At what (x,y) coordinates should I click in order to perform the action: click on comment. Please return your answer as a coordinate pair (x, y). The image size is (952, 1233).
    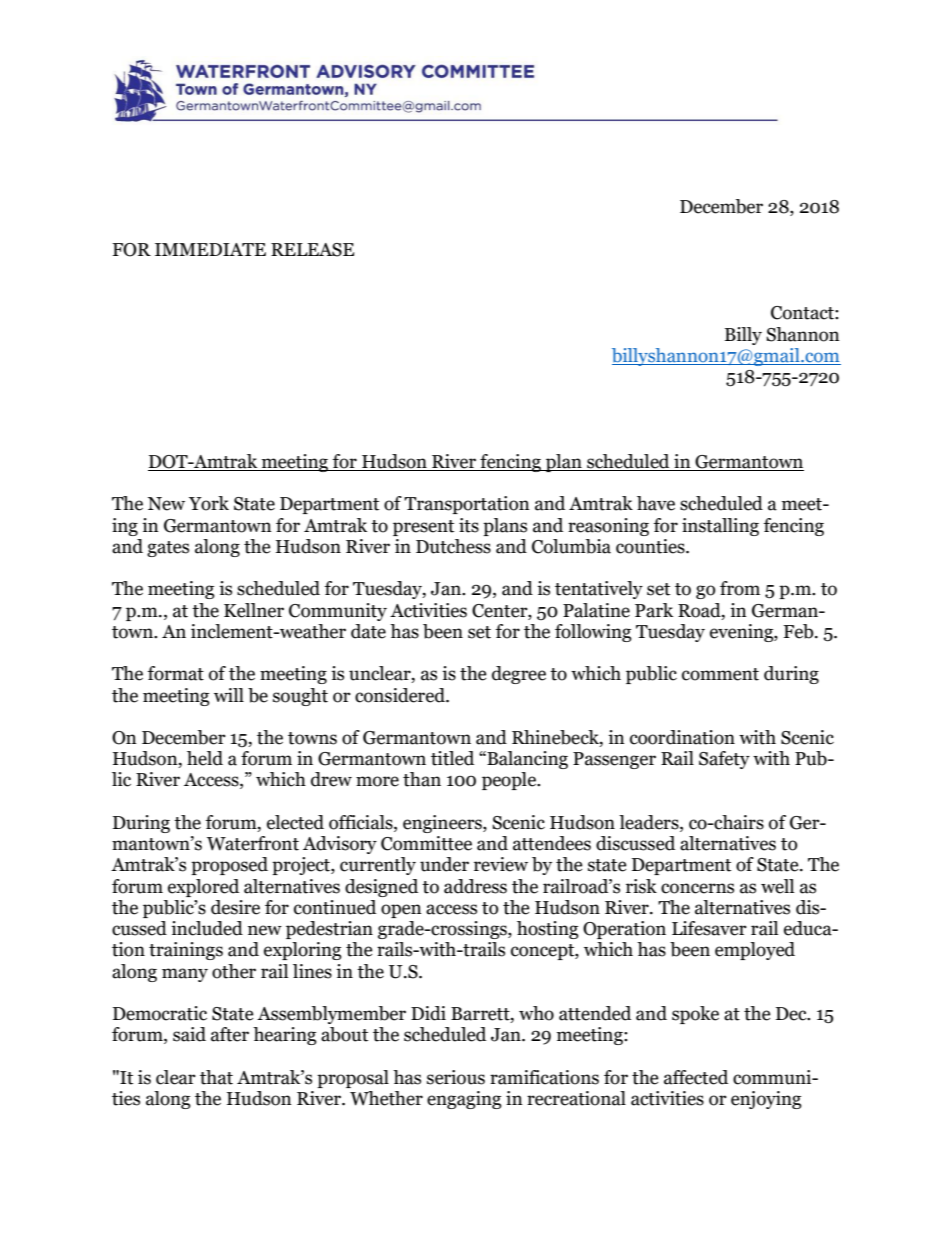
    Looking at the image, I should click on (720, 674).
